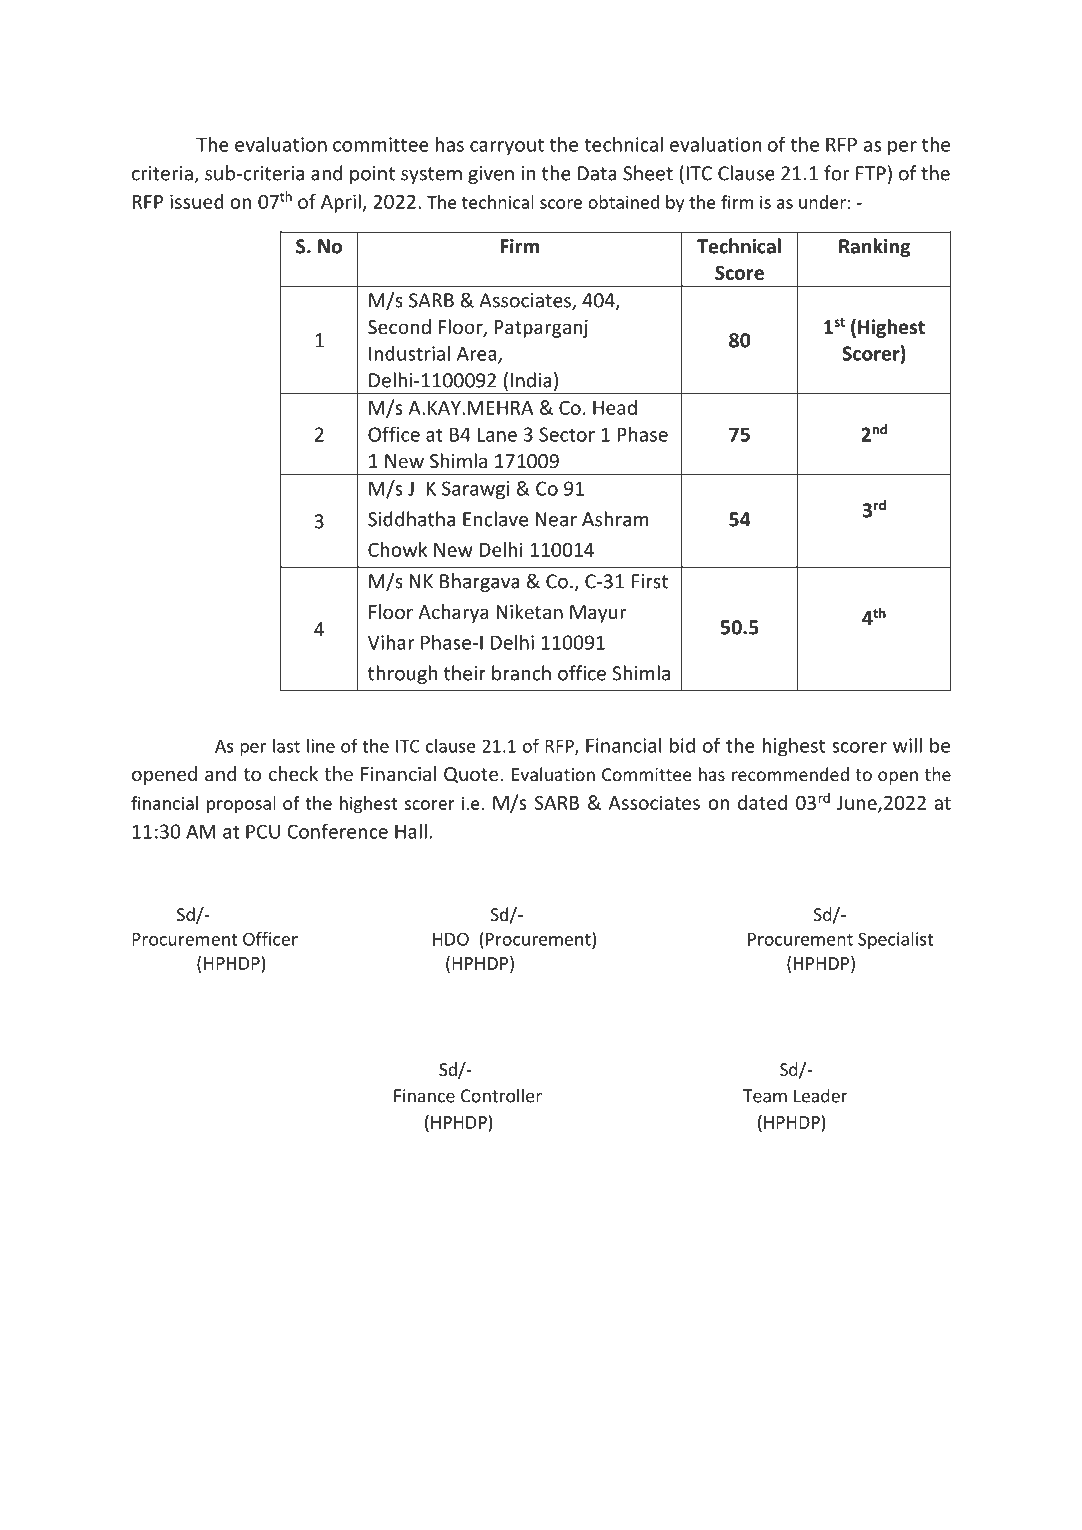 This screenshot has height=1530, width=1082. I want to click on April, so click(342, 203).
